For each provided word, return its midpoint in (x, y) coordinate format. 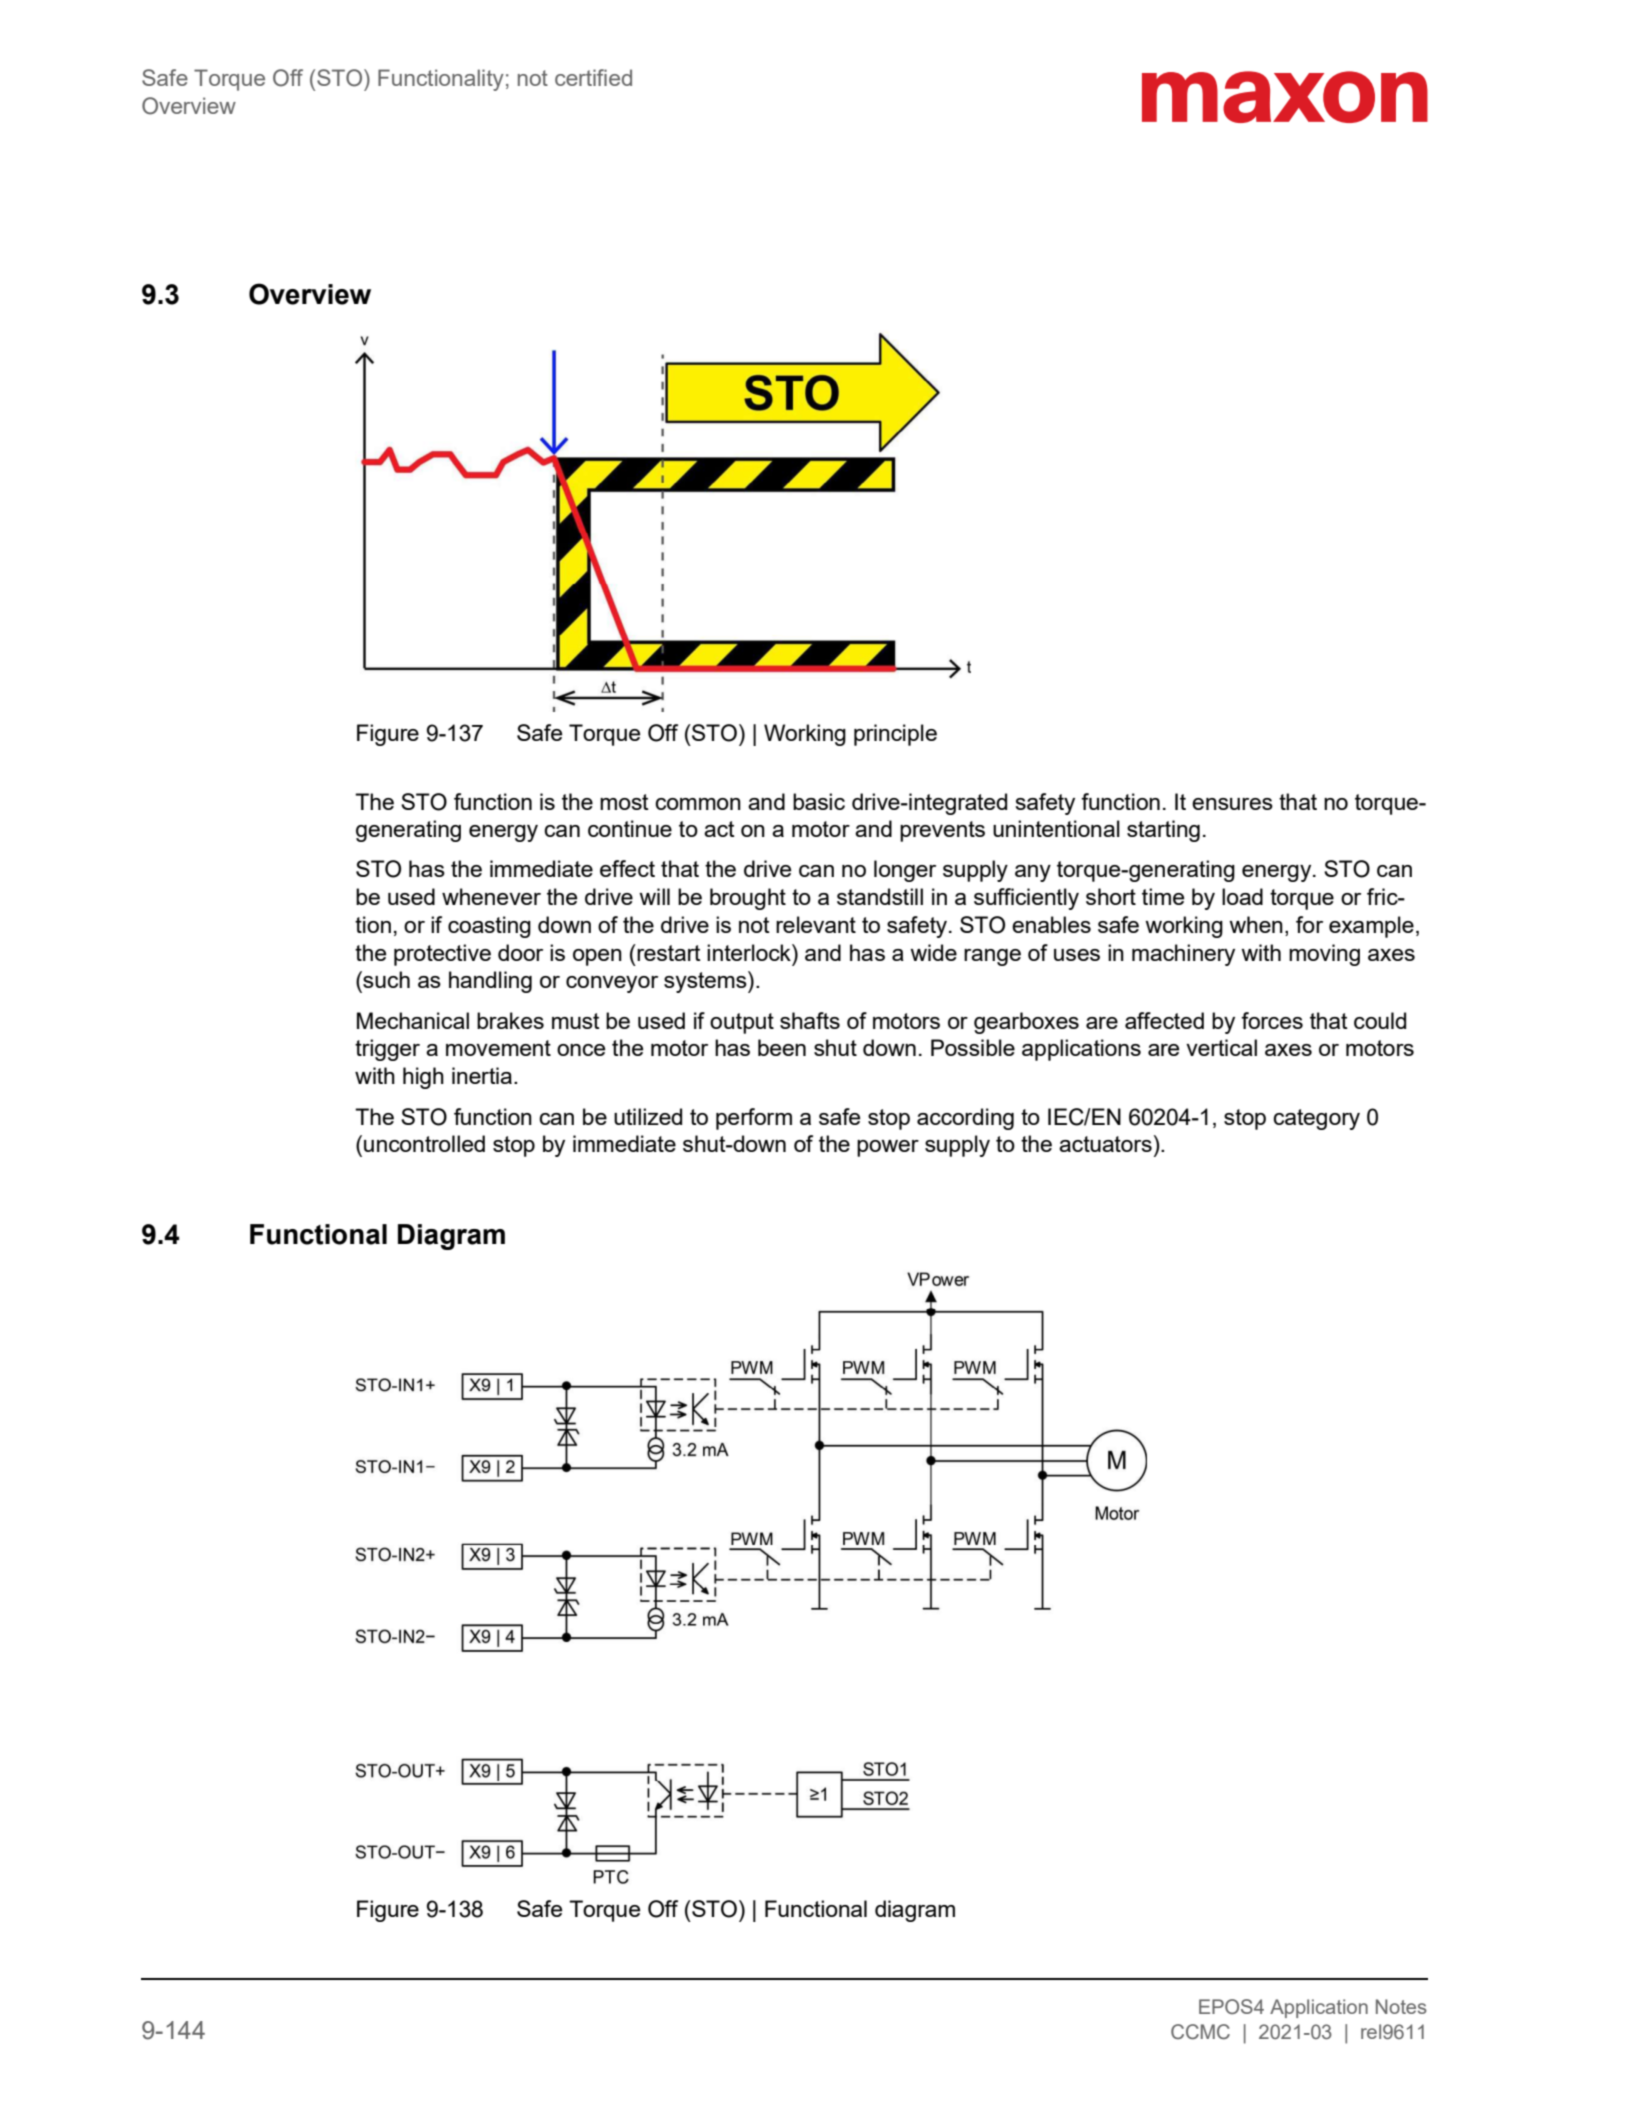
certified (593, 77)
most (624, 802)
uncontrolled (424, 1143)
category (1316, 1119)
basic (819, 801)
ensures (1232, 804)
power (888, 1148)
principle (895, 735)
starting (1163, 831)
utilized (648, 1116)
